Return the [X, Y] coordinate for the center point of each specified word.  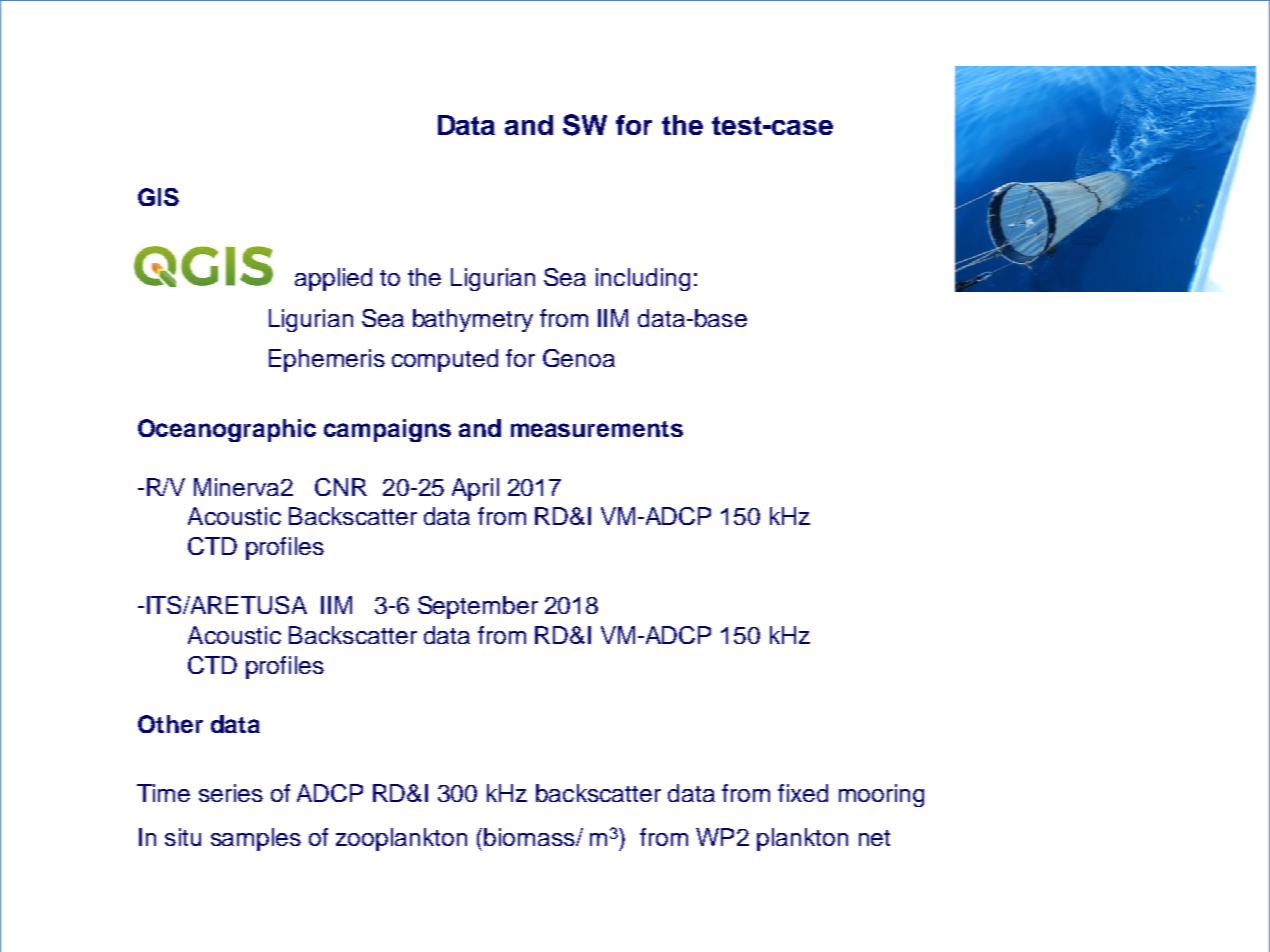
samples [256, 839]
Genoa [579, 358]
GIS [158, 197]
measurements [597, 429]
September [478, 607]
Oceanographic [227, 430]
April [475, 489]
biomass [530, 837]
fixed [803, 793]
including [643, 279]
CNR [341, 487]
